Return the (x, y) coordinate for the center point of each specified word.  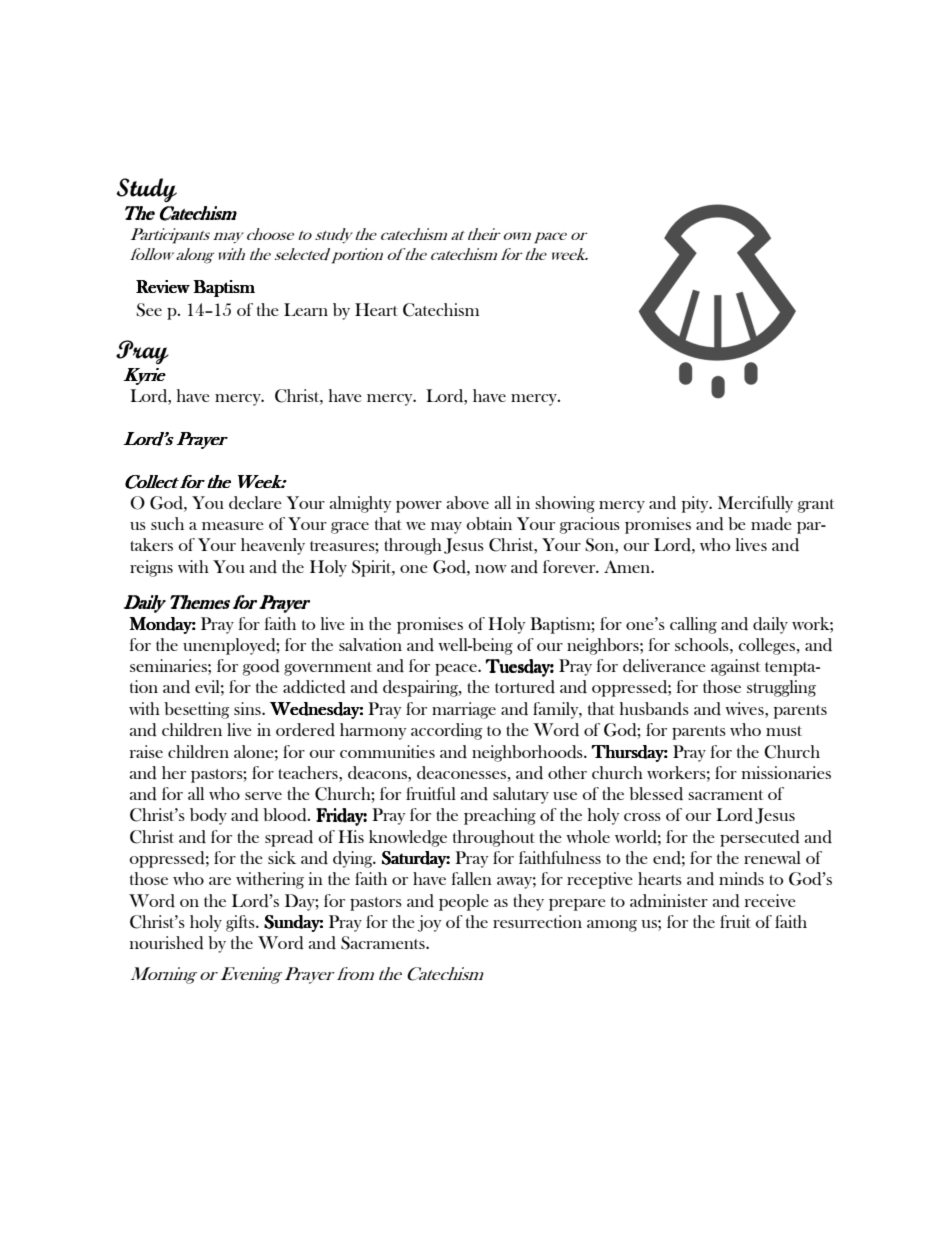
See (149, 310)
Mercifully (755, 504)
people (464, 902)
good (261, 667)
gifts (241, 923)
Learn (306, 309)
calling (693, 625)
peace (457, 670)
